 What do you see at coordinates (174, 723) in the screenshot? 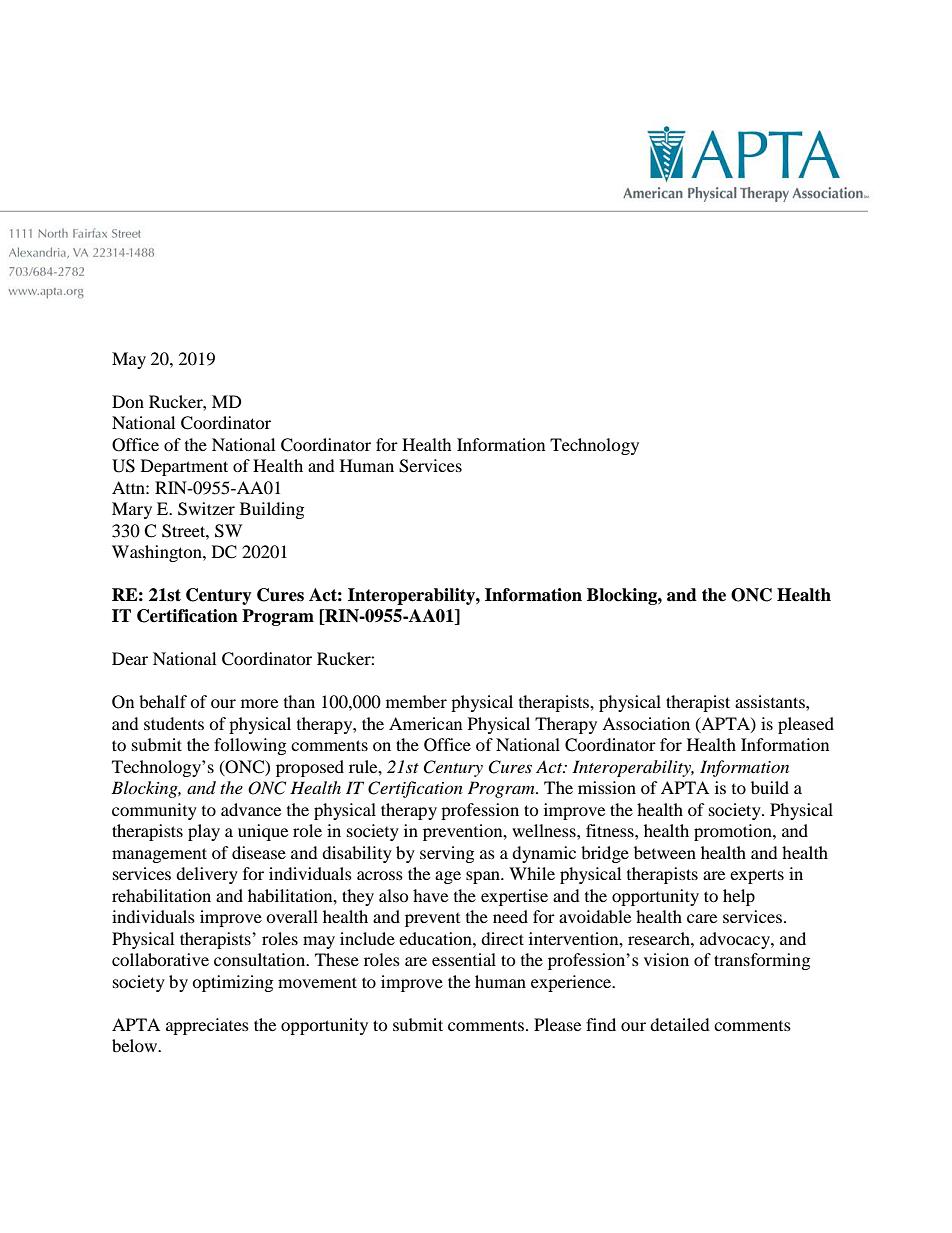
I see `students` at bounding box center [174, 723].
